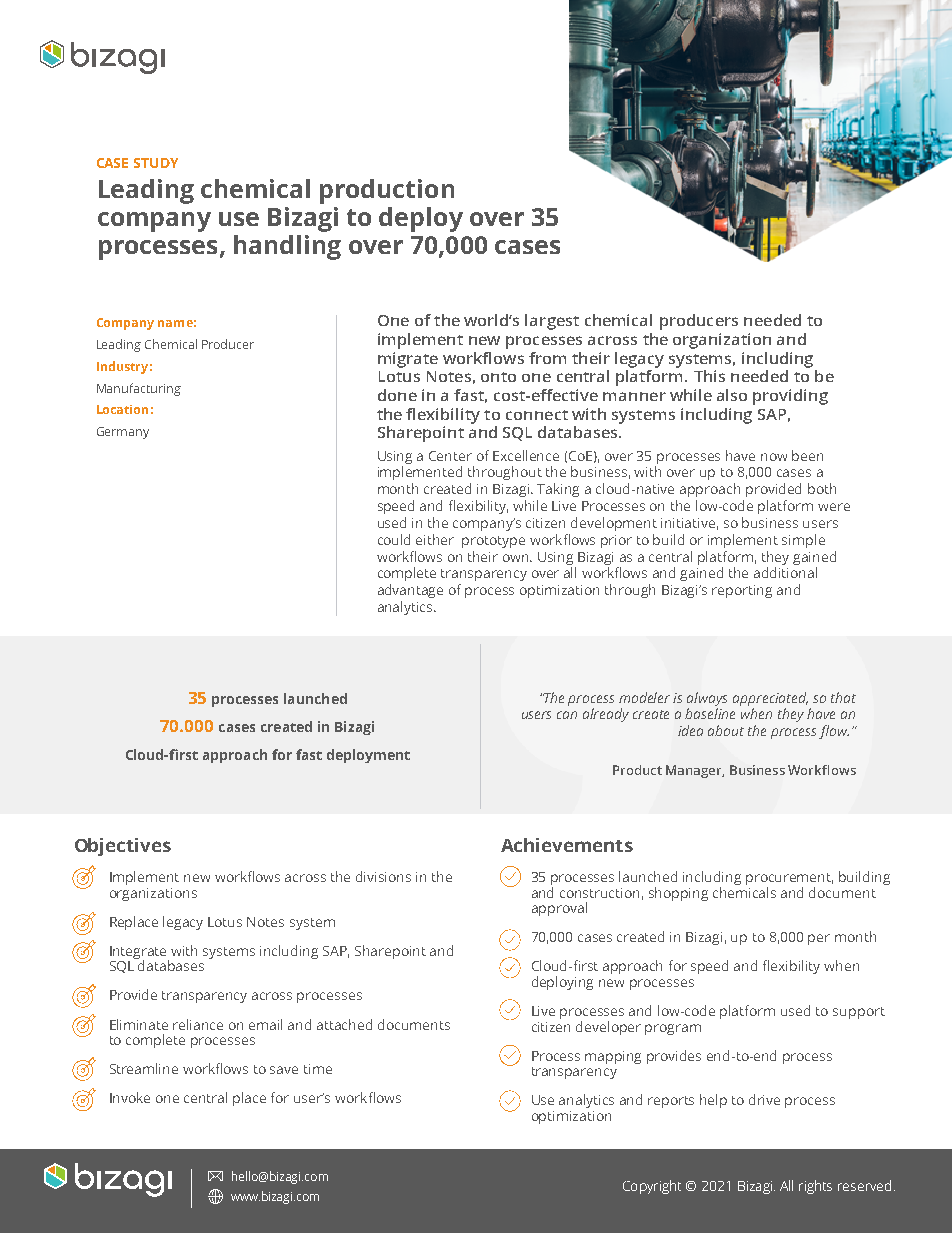 The height and width of the page is (1233, 952). What do you see at coordinates (815, 1187) in the page?
I see `rights` at bounding box center [815, 1187].
